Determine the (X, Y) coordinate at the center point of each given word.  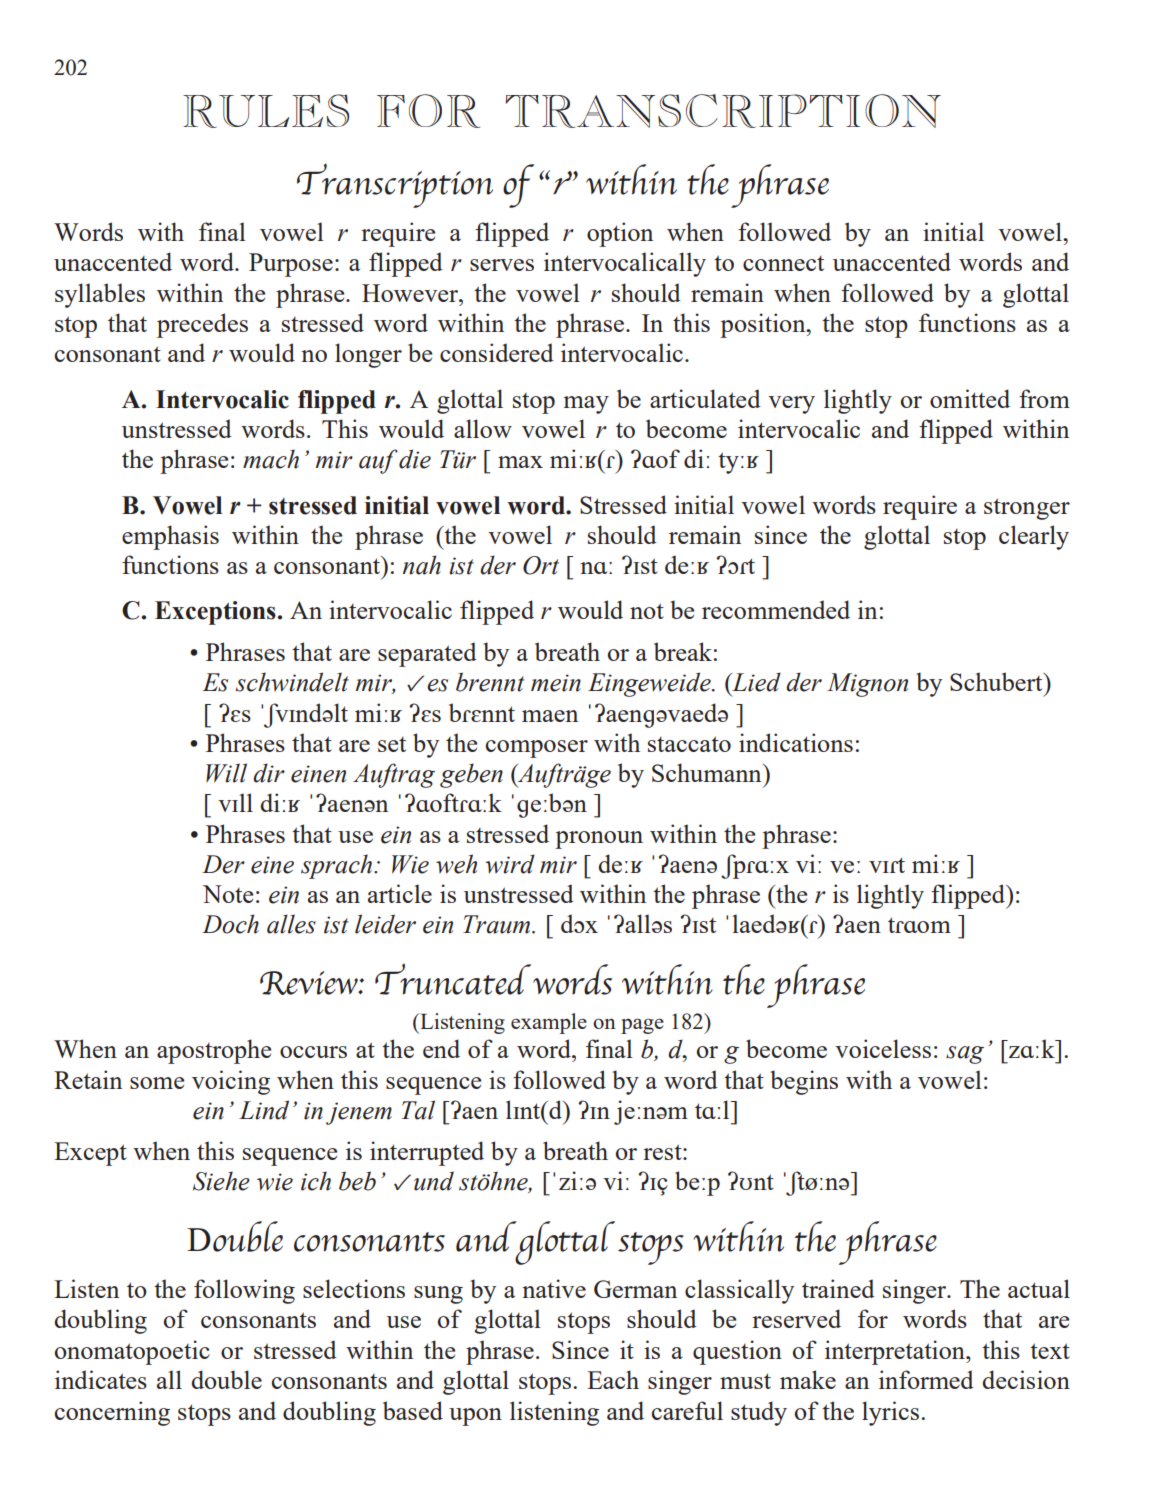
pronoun (599, 840)
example (549, 1023)
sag (965, 1055)
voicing (231, 1082)
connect (783, 263)
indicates (101, 1379)
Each (613, 1379)
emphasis (170, 537)
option (620, 234)
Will (226, 773)
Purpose (291, 265)
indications (796, 742)
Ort (541, 565)
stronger (1027, 509)
